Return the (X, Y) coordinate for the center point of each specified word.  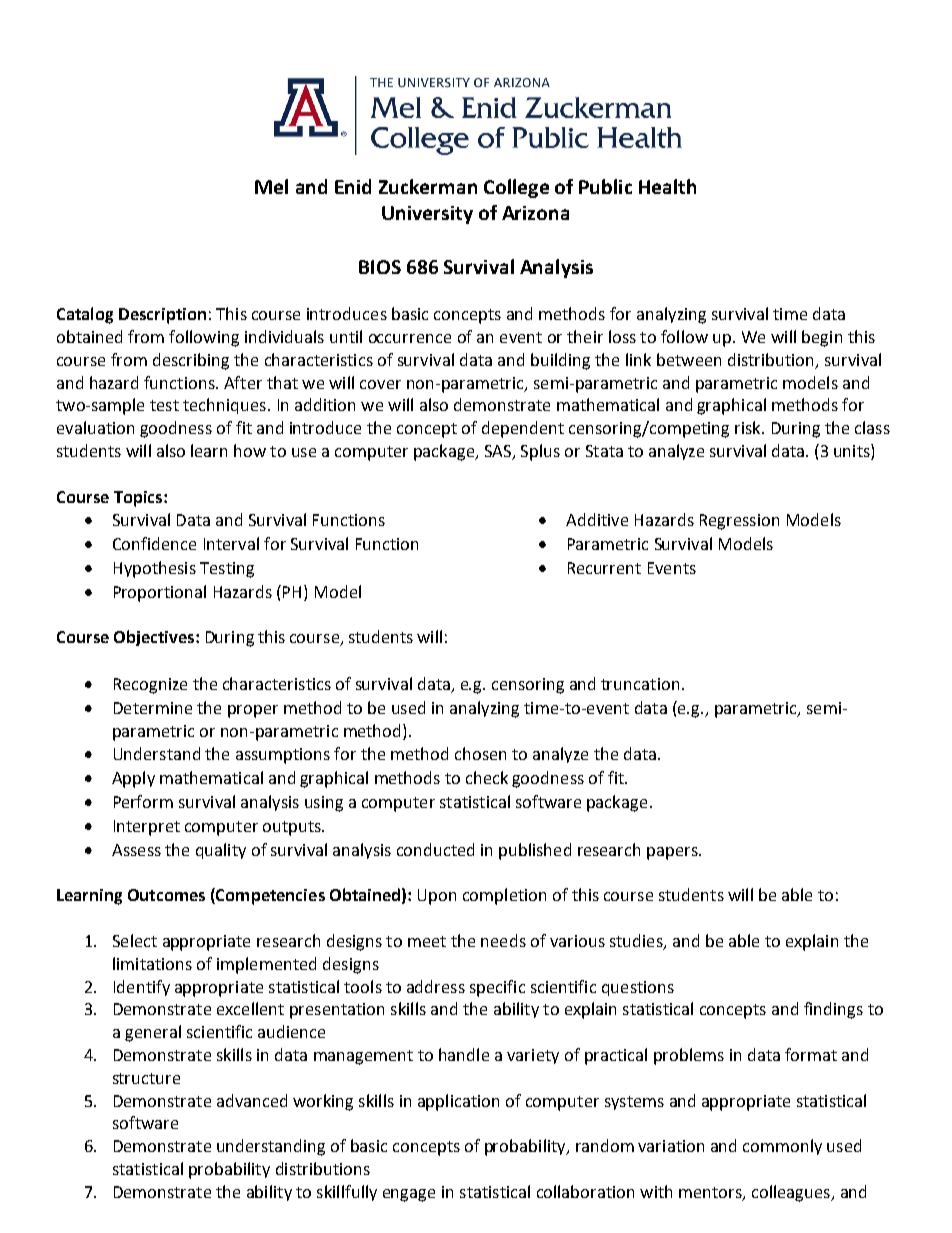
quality (221, 851)
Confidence (154, 543)
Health (667, 186)
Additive (597, 519)
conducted (435, 849)
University (427, 215)
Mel (271, 186)
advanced (252, 1100)
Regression (739, 522)
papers (673, 853)
